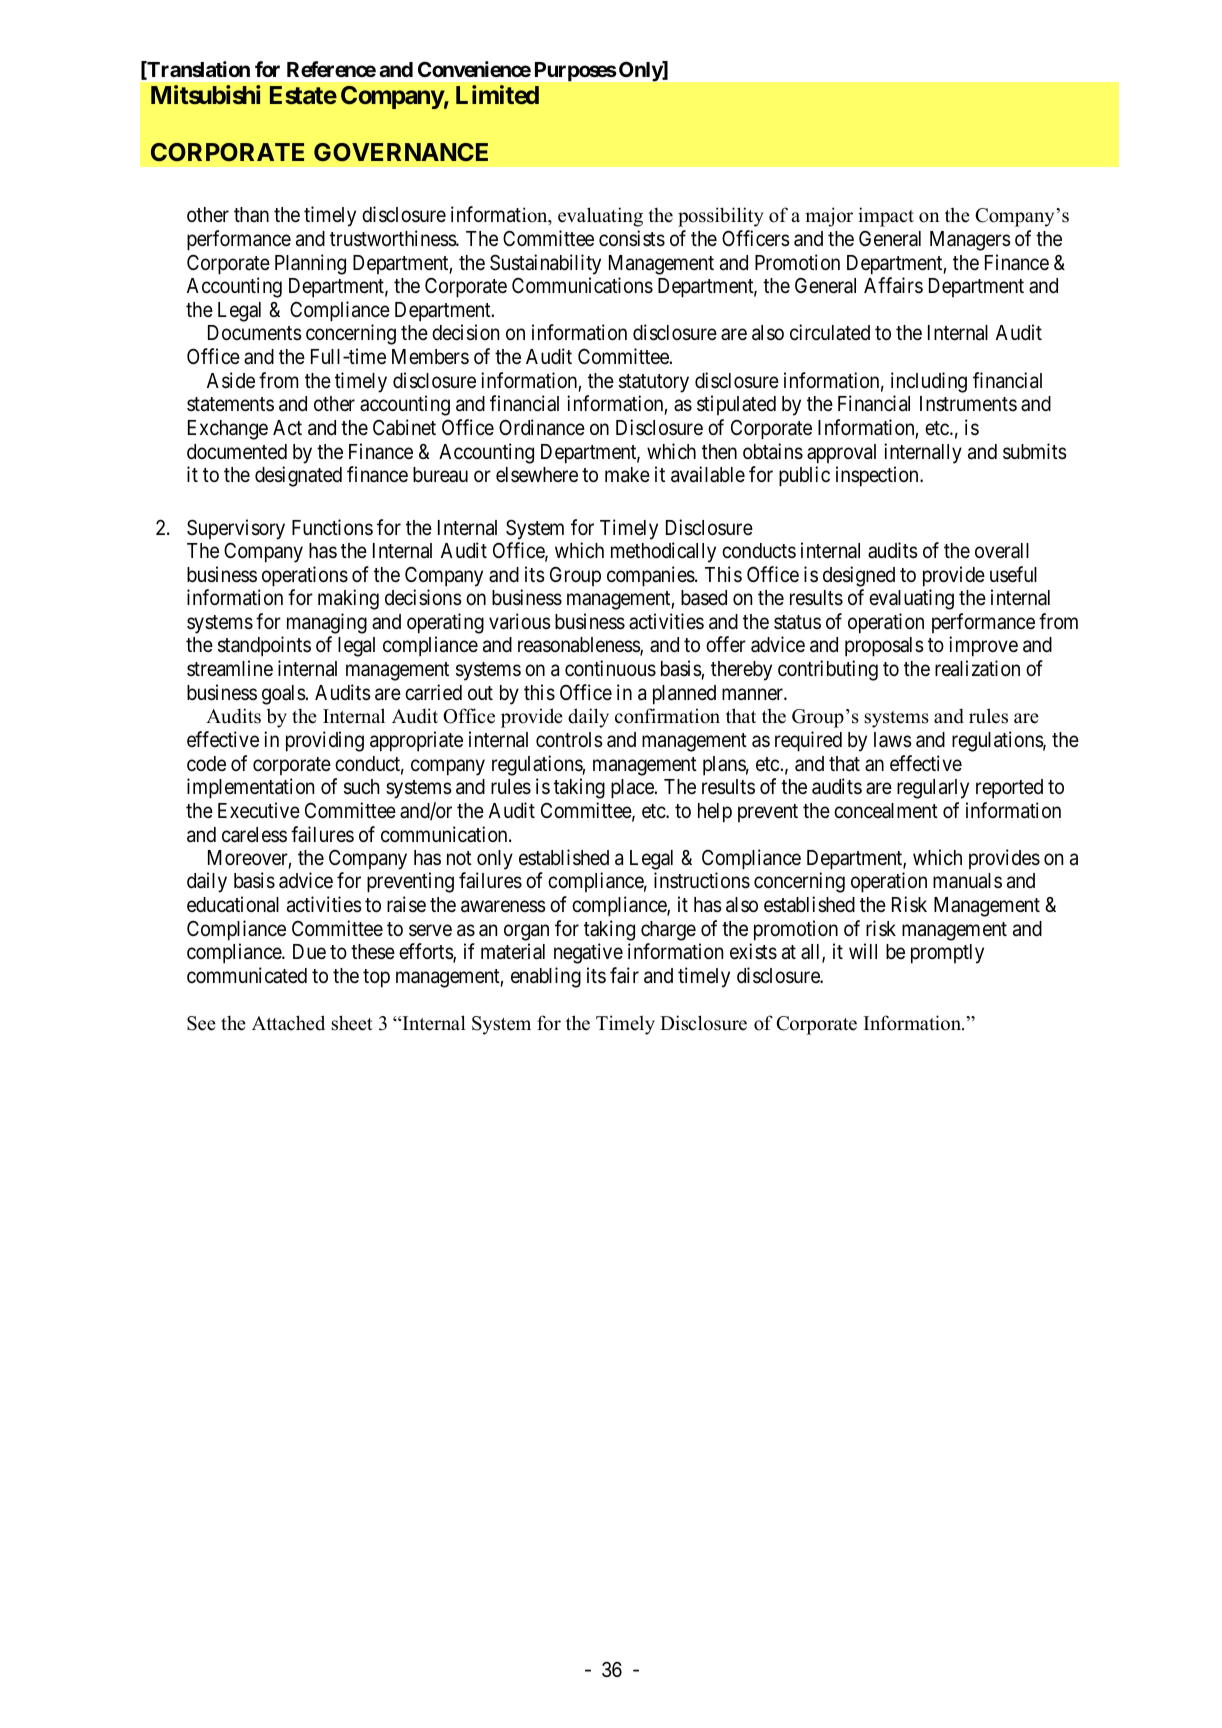 The width and height of the screenshot is (1222, 1728). I want to click on Attached, so click(288, 1023).
